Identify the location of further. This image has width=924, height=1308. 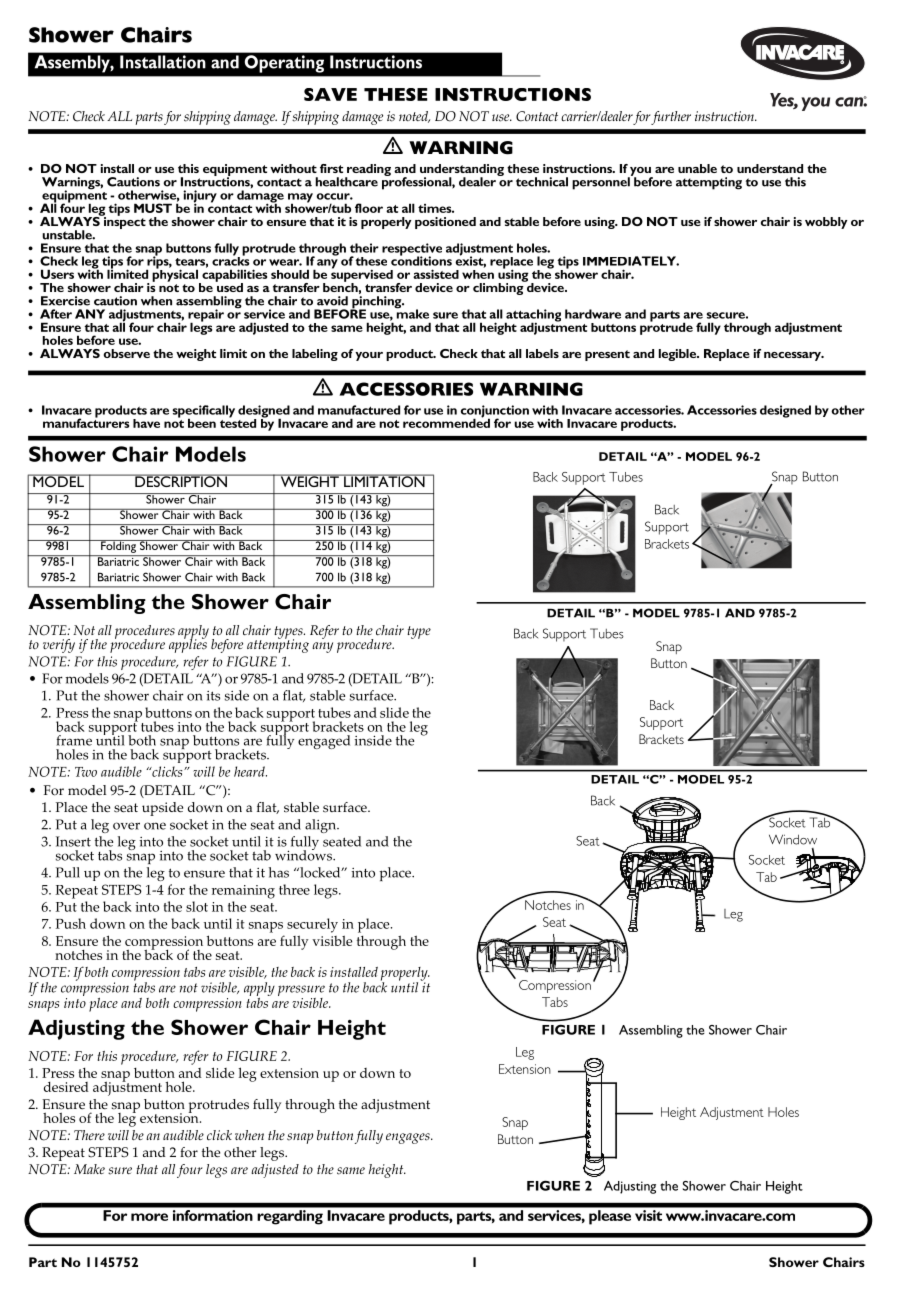
(671, 118).
